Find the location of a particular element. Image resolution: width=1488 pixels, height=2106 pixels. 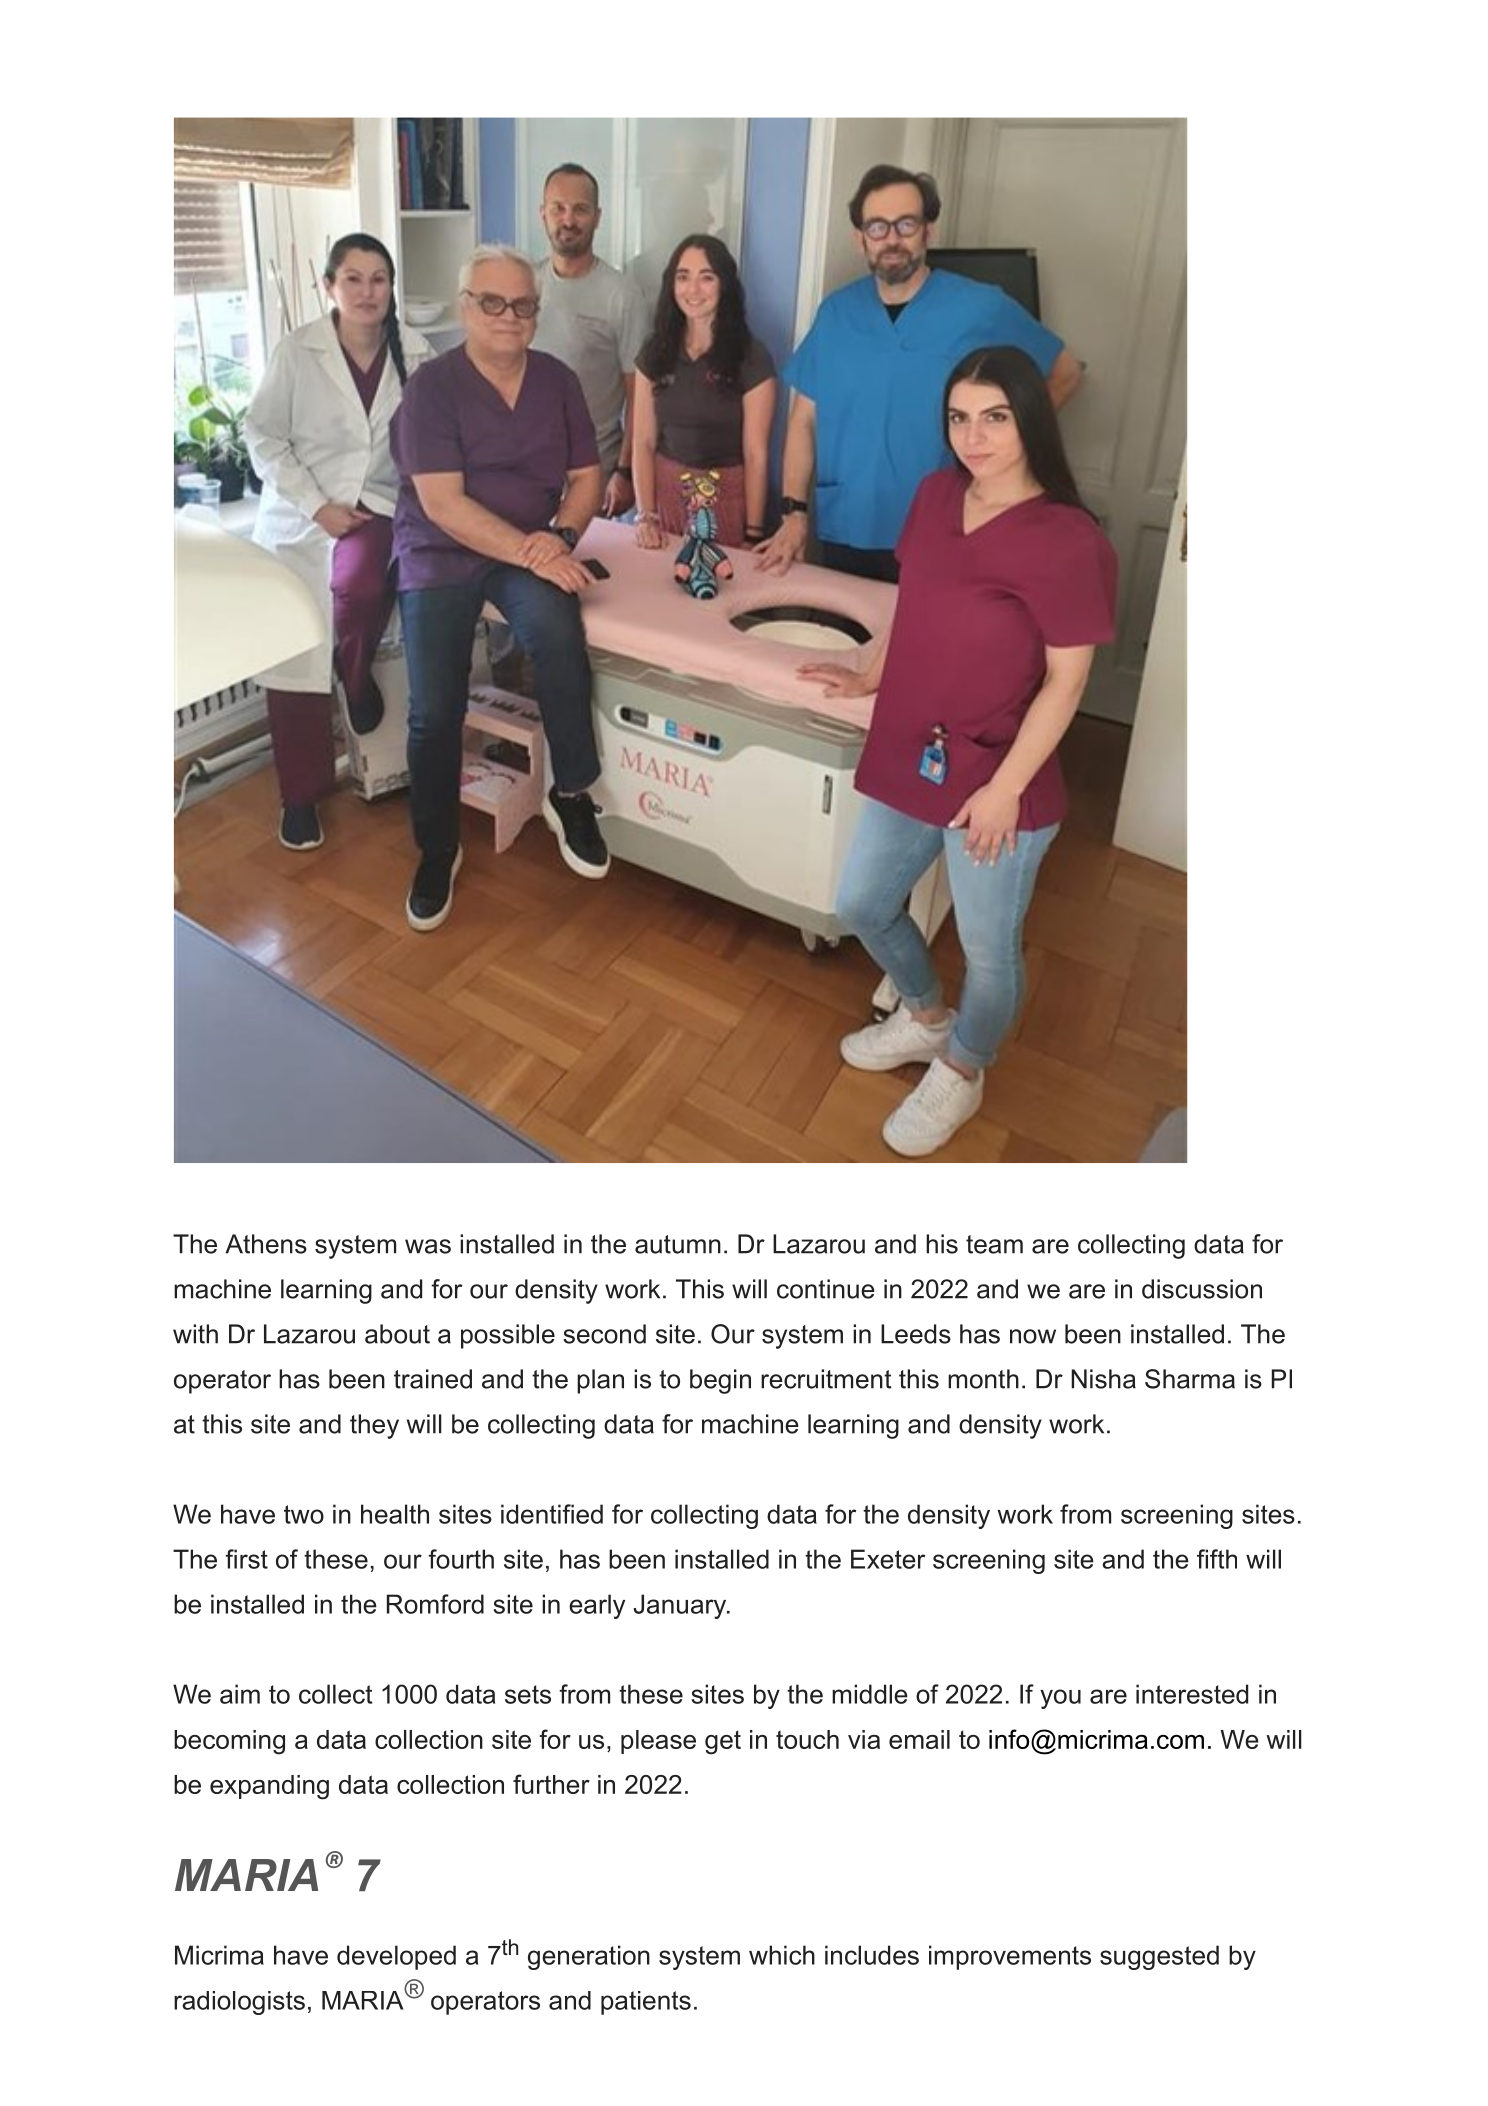

January is located at coordinates (681, 1606).
